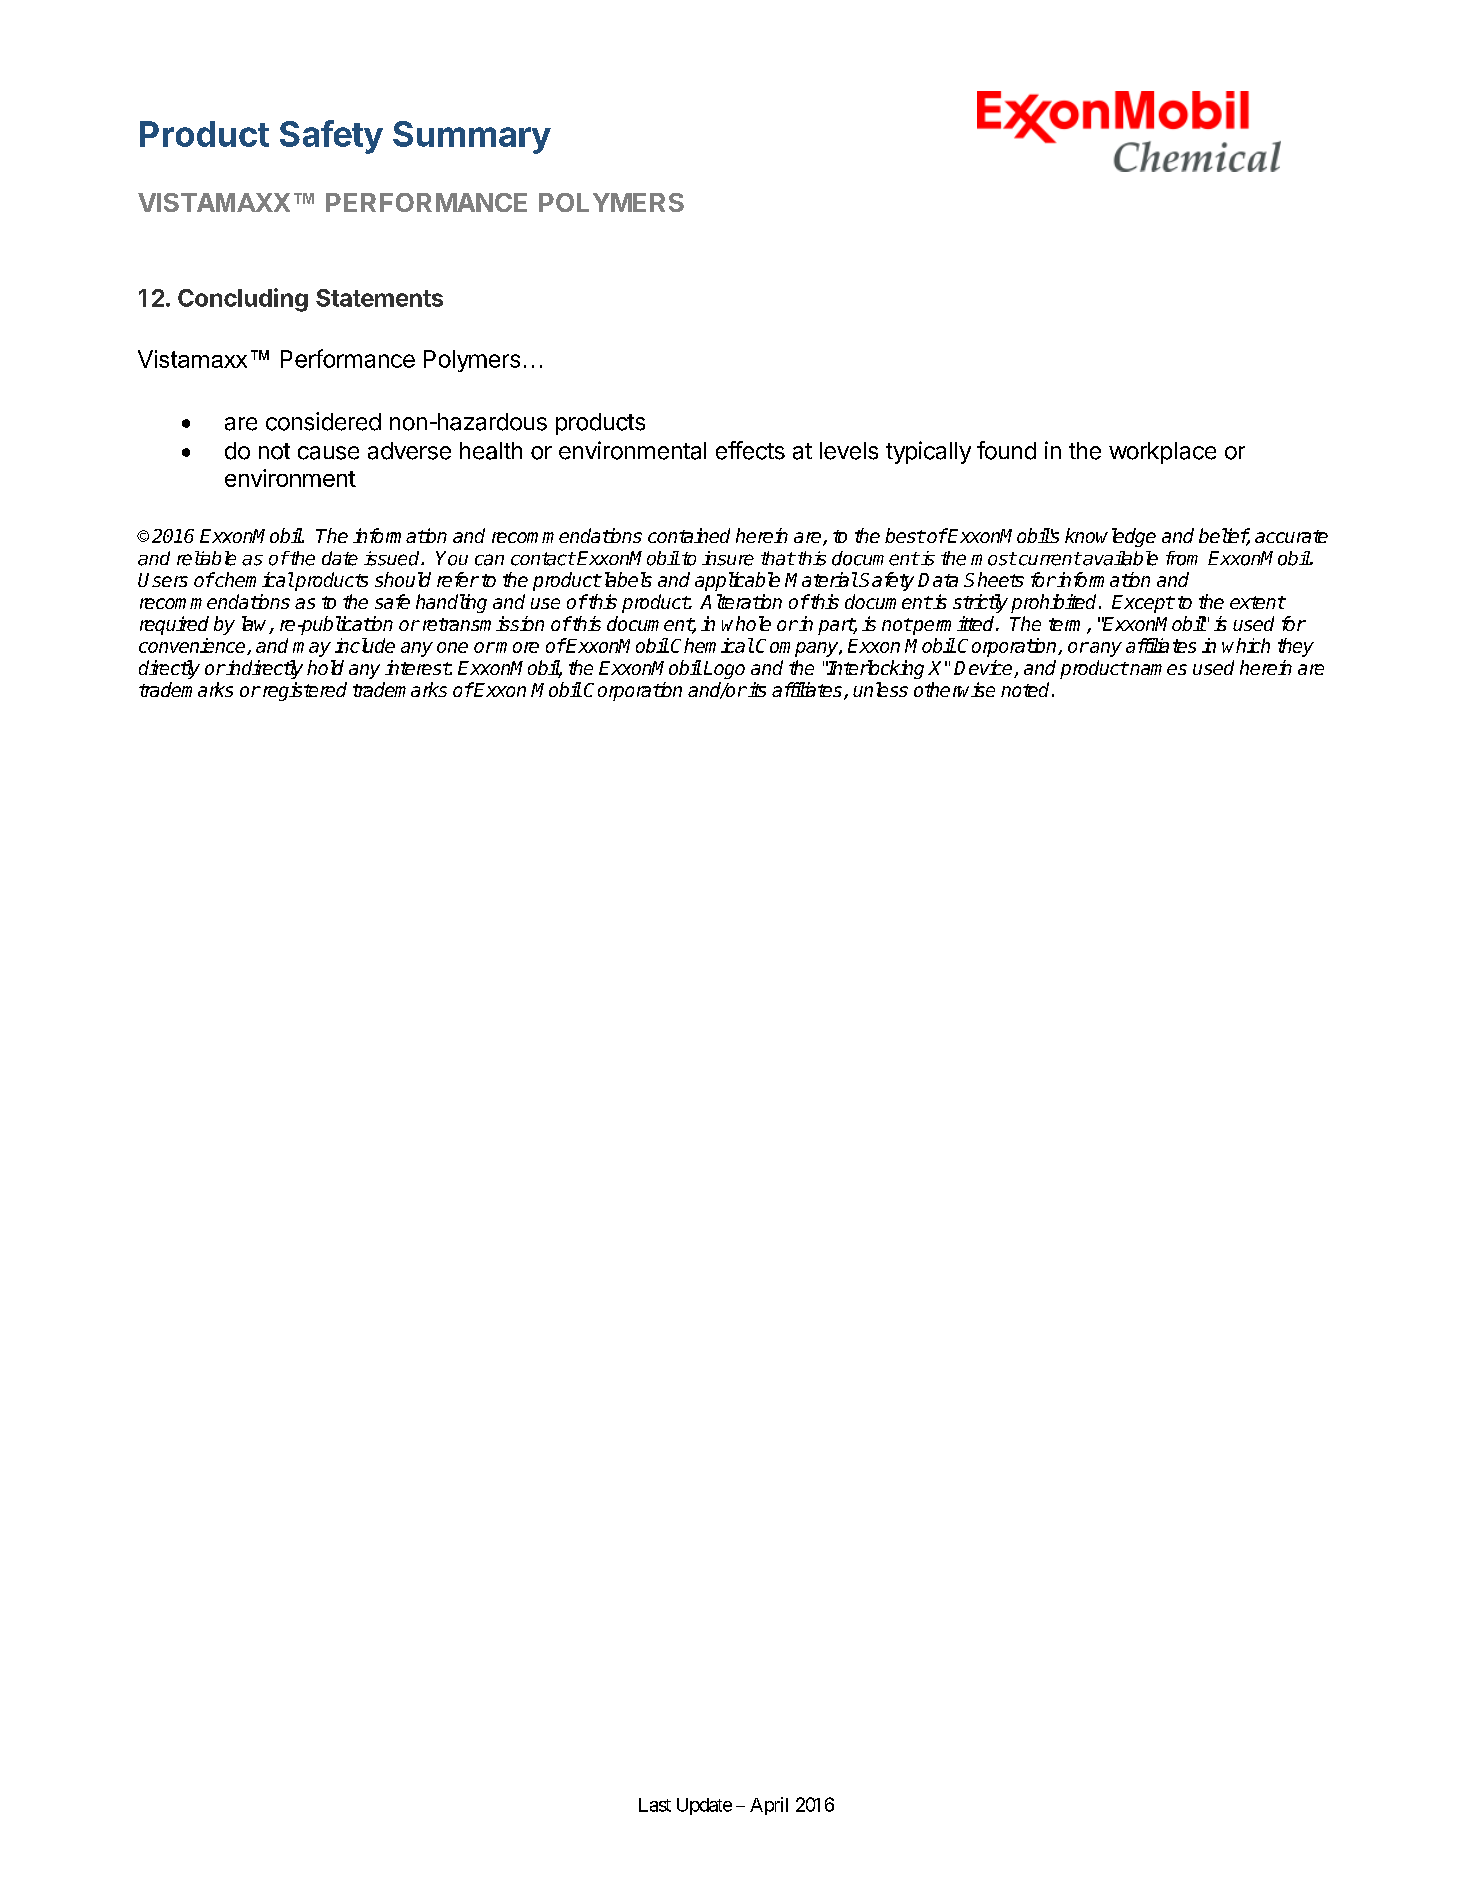 The image size is (1462, 1892). Describe the element at coordinates (984, 669) in the screenshot. I see `Device` at that location.
